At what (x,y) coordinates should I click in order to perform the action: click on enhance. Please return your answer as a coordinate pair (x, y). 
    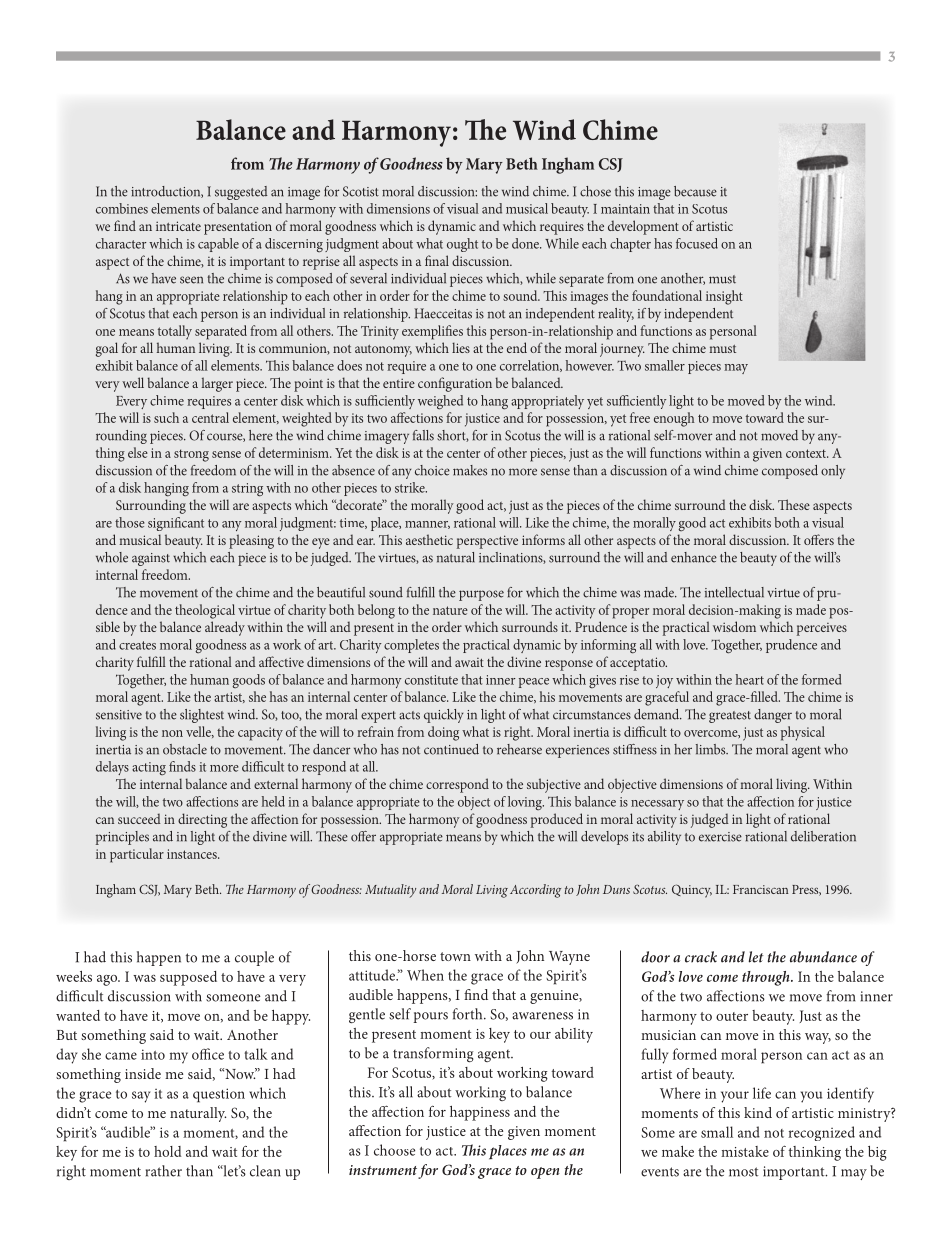
    Looking at the image, I should click on (694, 557).
